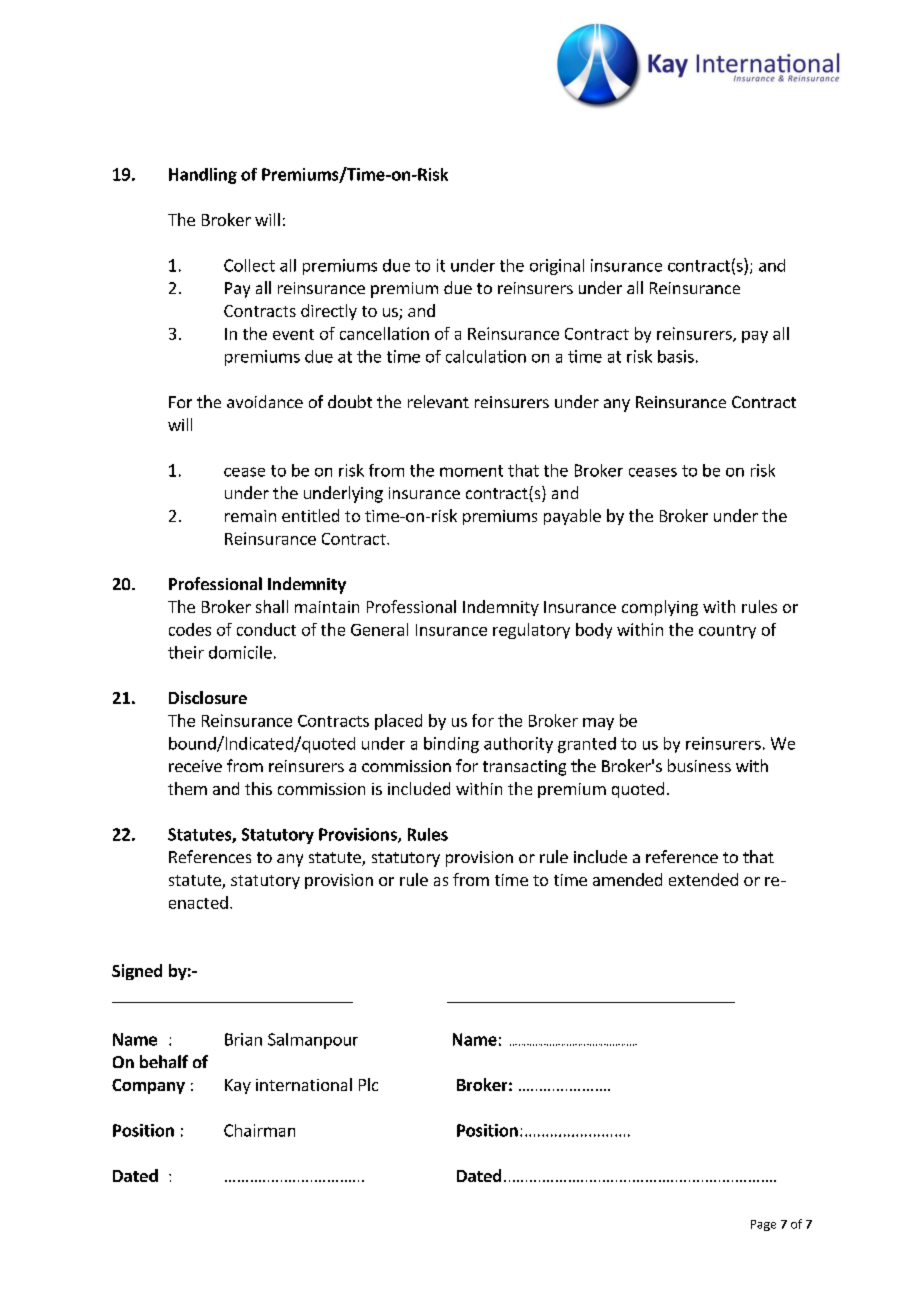 This screenshot has height=1308, width=924. Describe the element at coordinates (531, 631) in the screenshot. I see `regulatory` at that location.
